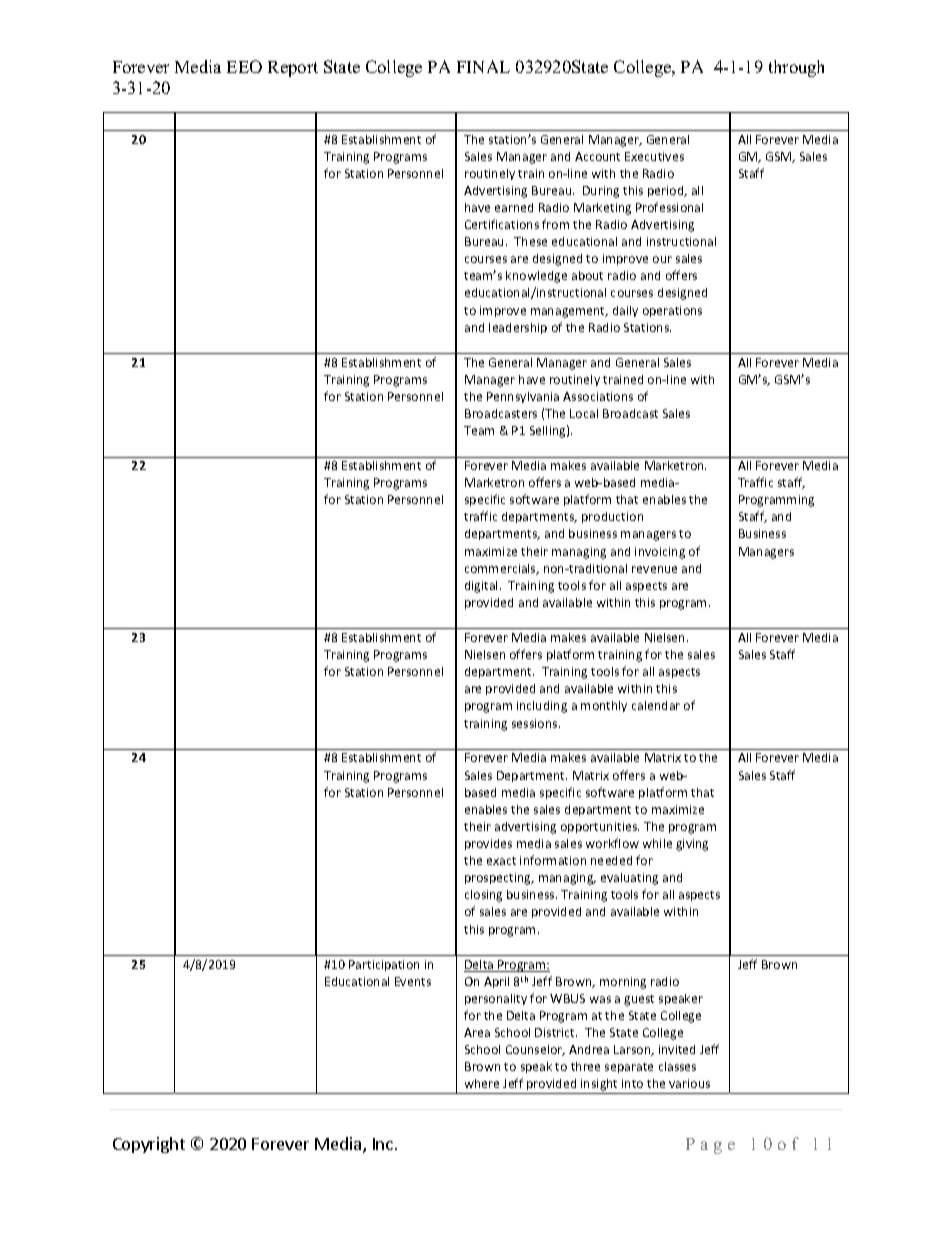 Image resolution: width=952 pixels, height=1233 pixels. I want to click on giving, so click(692, 845).
